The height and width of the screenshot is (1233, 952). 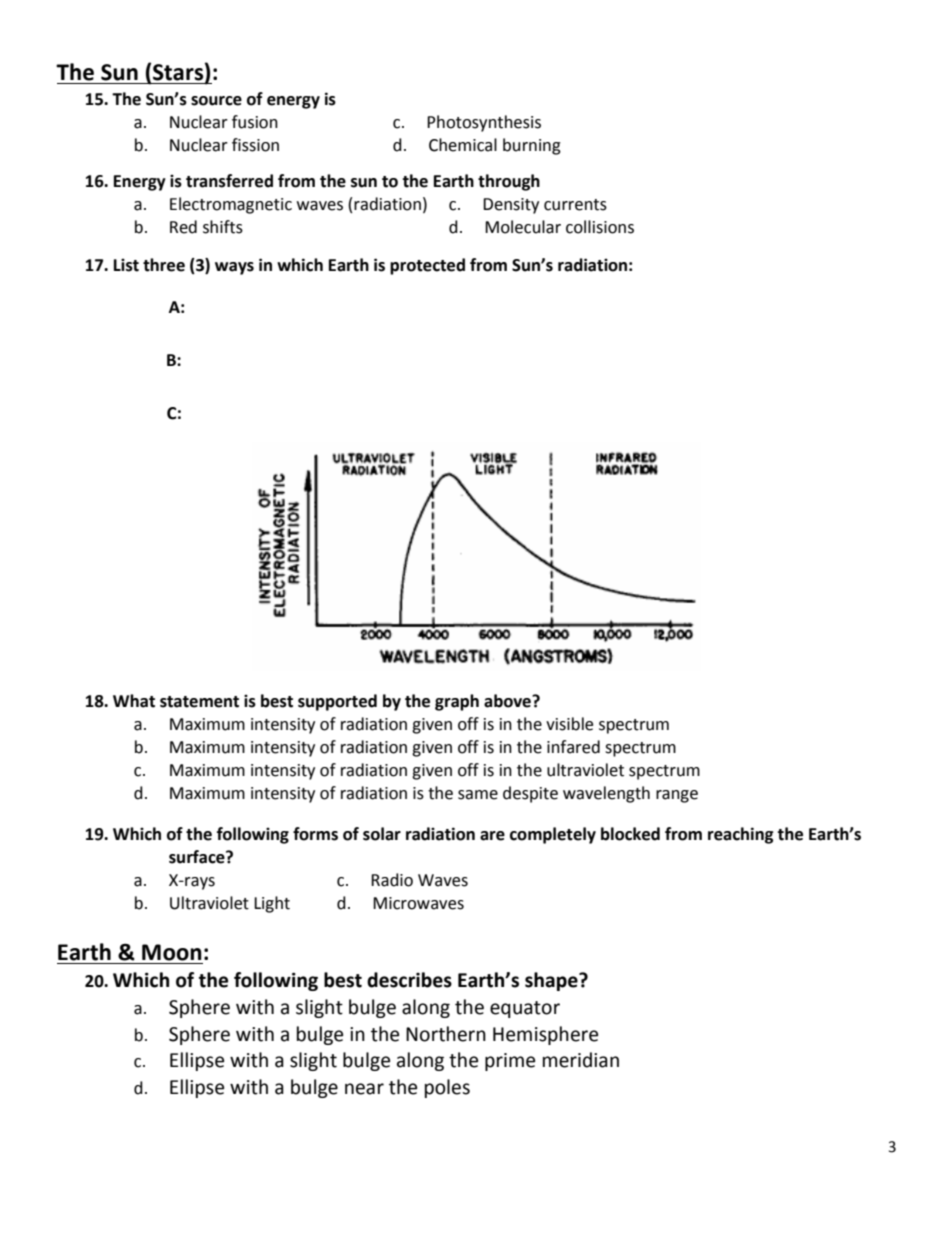 I want to click on Moon, so click(x=172, y=952).
